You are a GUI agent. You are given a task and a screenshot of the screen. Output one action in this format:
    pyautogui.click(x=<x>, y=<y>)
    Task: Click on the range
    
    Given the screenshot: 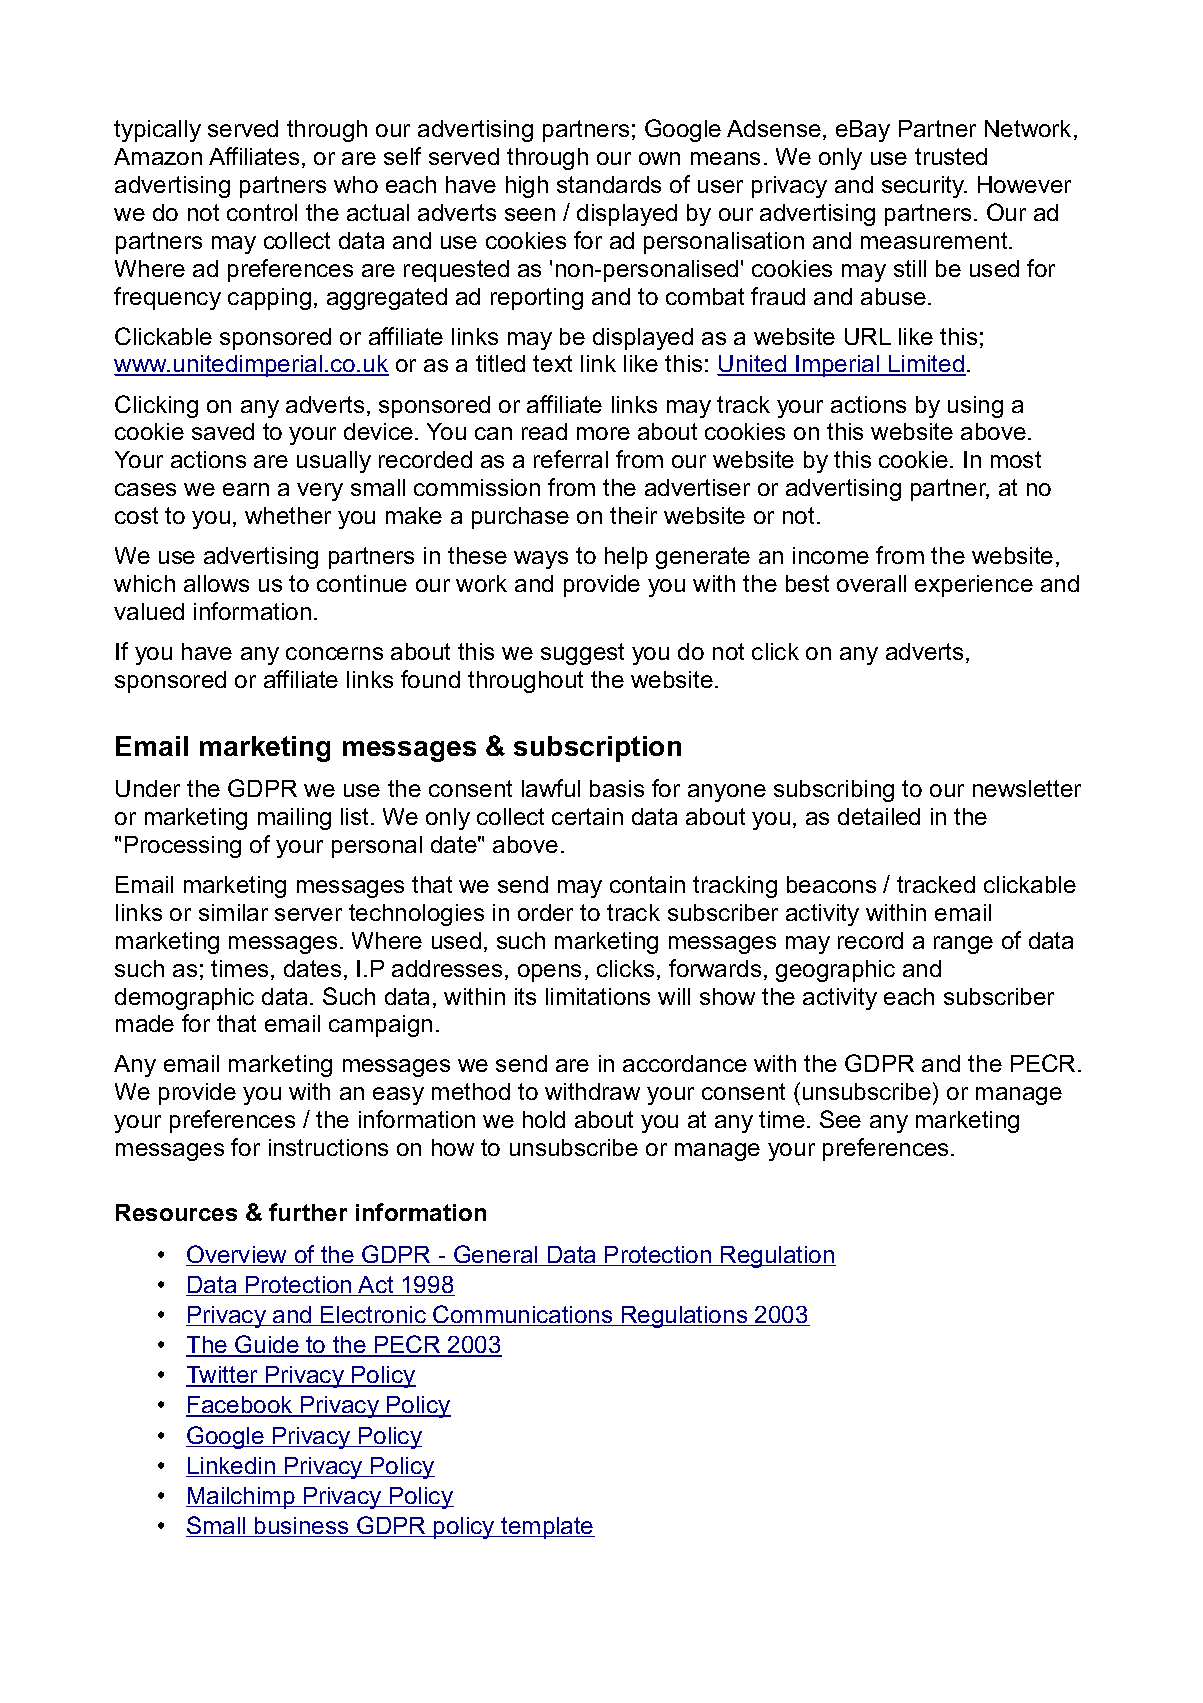 What is the action you would take?
    pyautogui.click(x=963, y=945)
